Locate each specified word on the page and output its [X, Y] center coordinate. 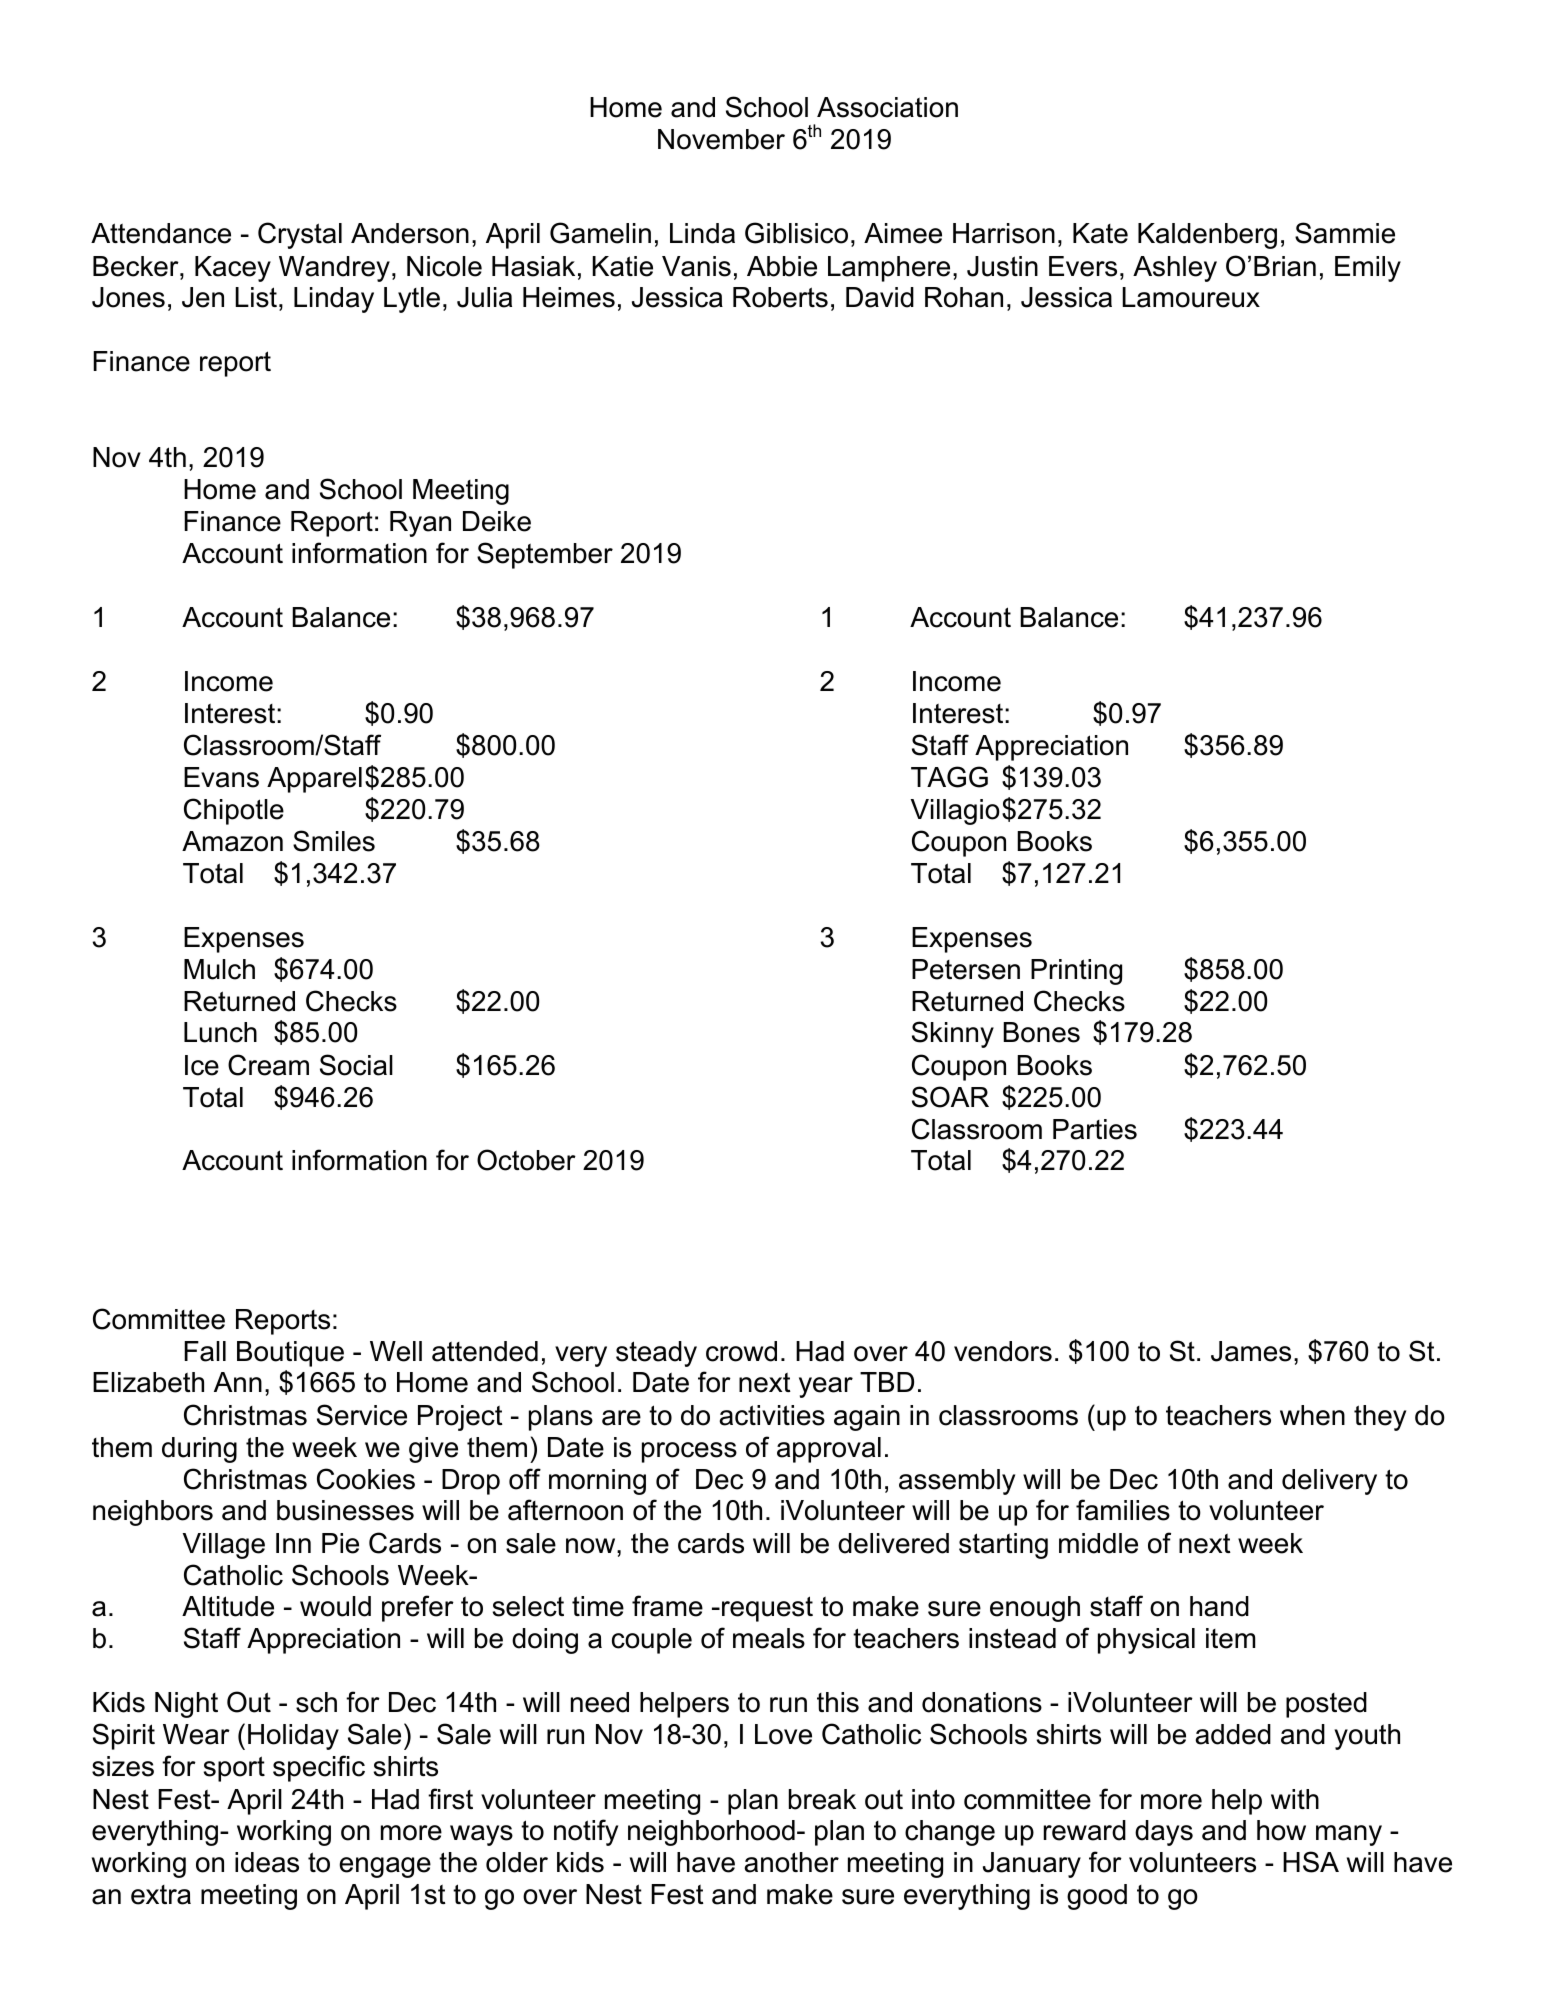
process [689, 1452]
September [545, 555]
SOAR [950, 1097]
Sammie [1345, 233]
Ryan [420, 524]
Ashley [1175, 269]
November [721, 139]
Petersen [966, 969]
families [1123, 1510]
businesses [345, 1510]
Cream [268, 1065]
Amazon [232, 841]
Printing [1076, 972]
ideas [267, 1862]
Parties [1095, 1129]
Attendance [161, 233]
